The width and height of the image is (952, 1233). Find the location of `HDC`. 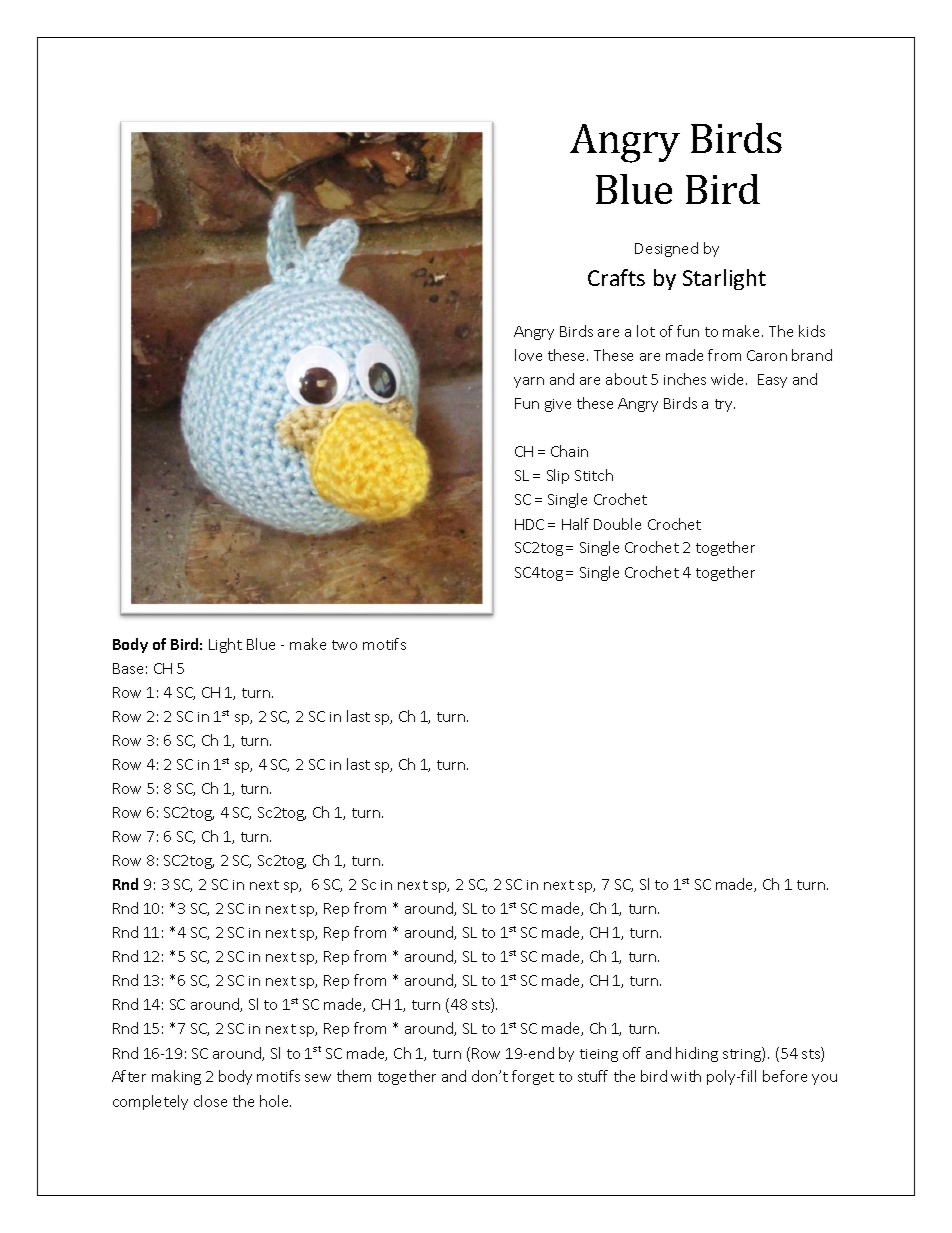

HDC is located at coordinates (529, 524).
